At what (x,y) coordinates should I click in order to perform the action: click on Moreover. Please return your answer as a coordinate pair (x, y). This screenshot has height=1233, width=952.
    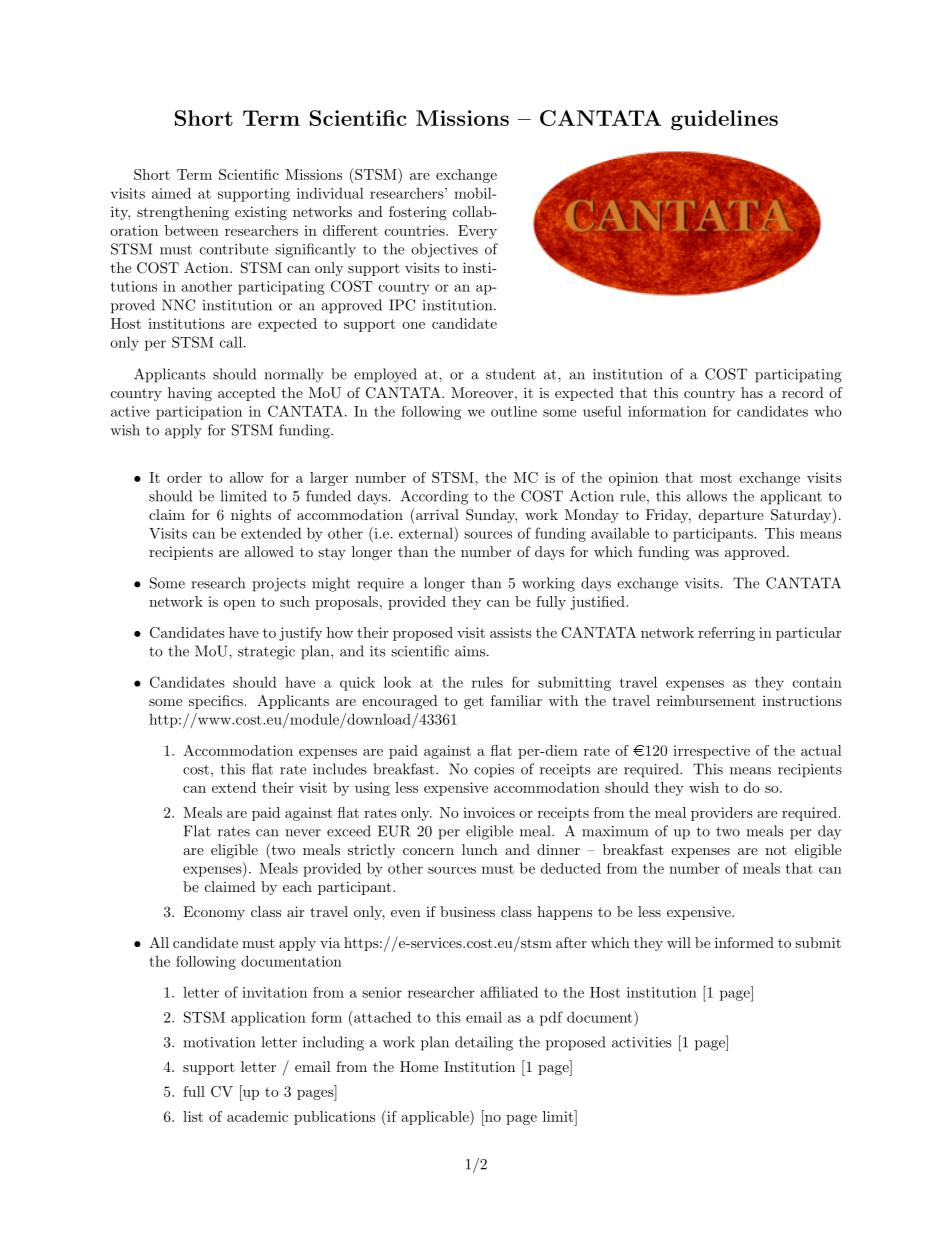
    Looking at the image, I should click on (482, 392).
